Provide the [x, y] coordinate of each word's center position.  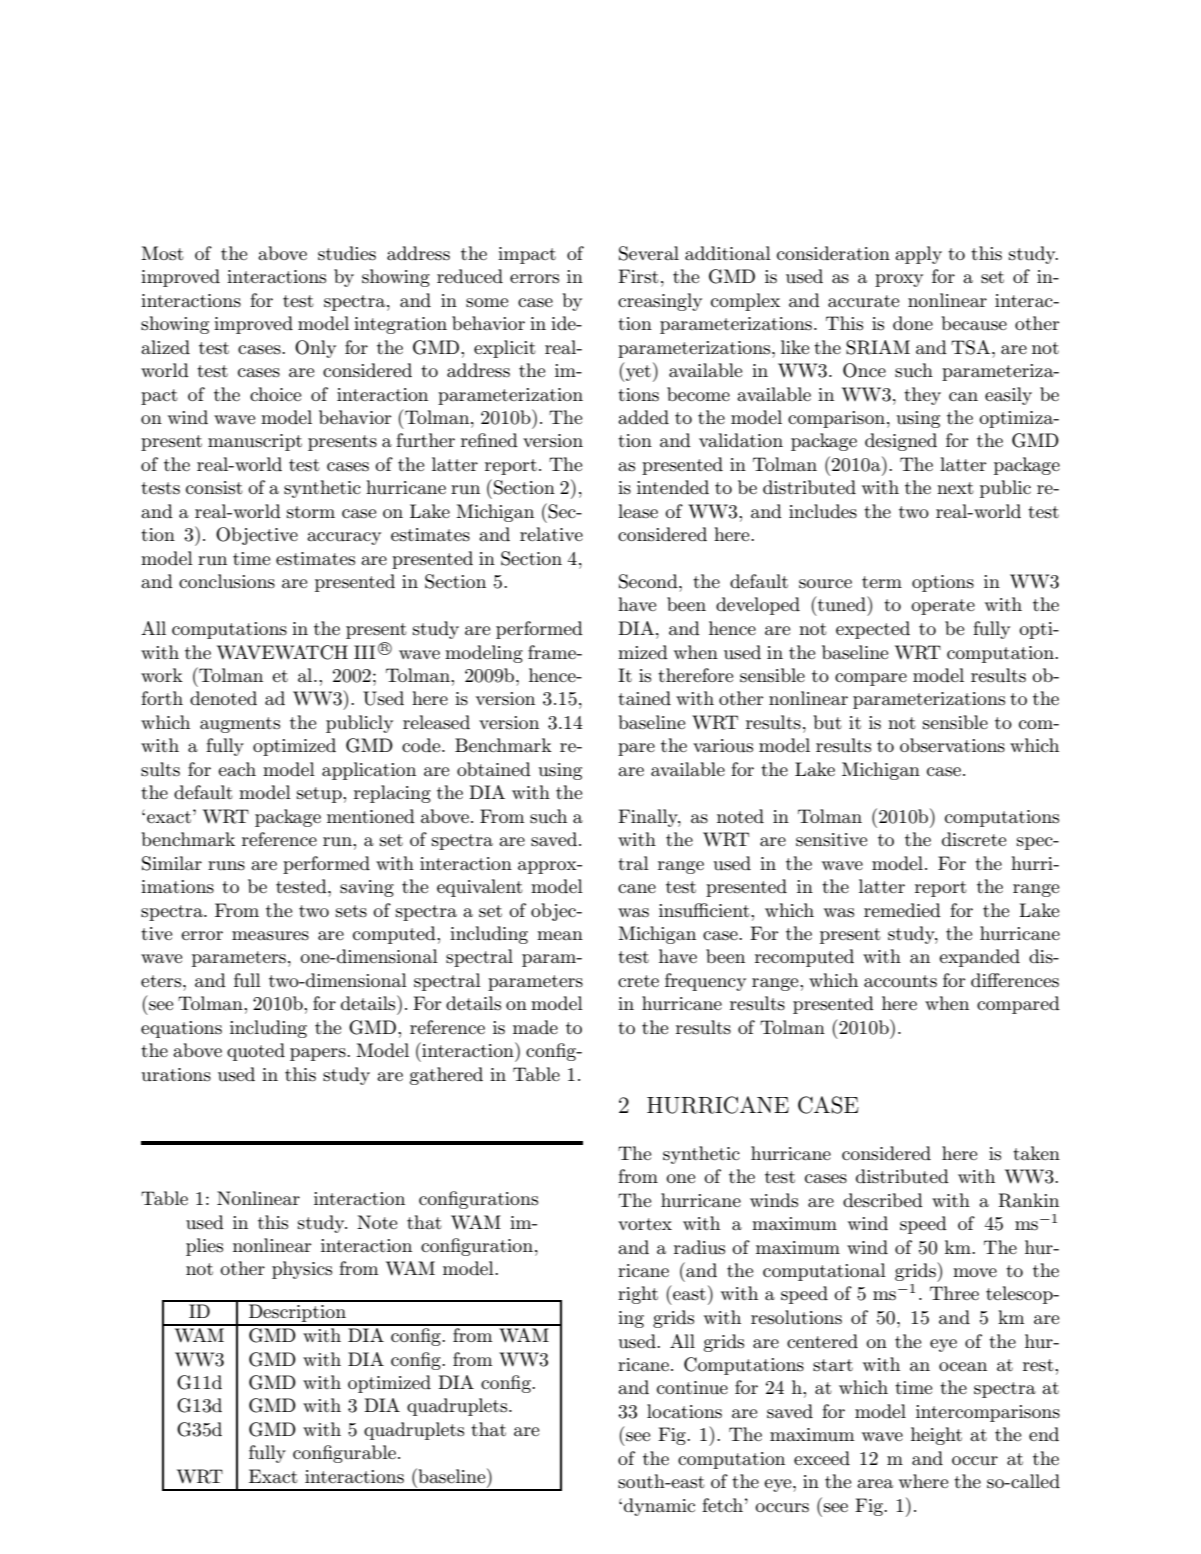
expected [873, 630]
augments [240, 725]
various [723, 746]
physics [302, 1270]
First [638, 276]
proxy [899, 280]
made [535, 1027]
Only [315, 349]
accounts [900, 981]
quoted [256, 1052]
